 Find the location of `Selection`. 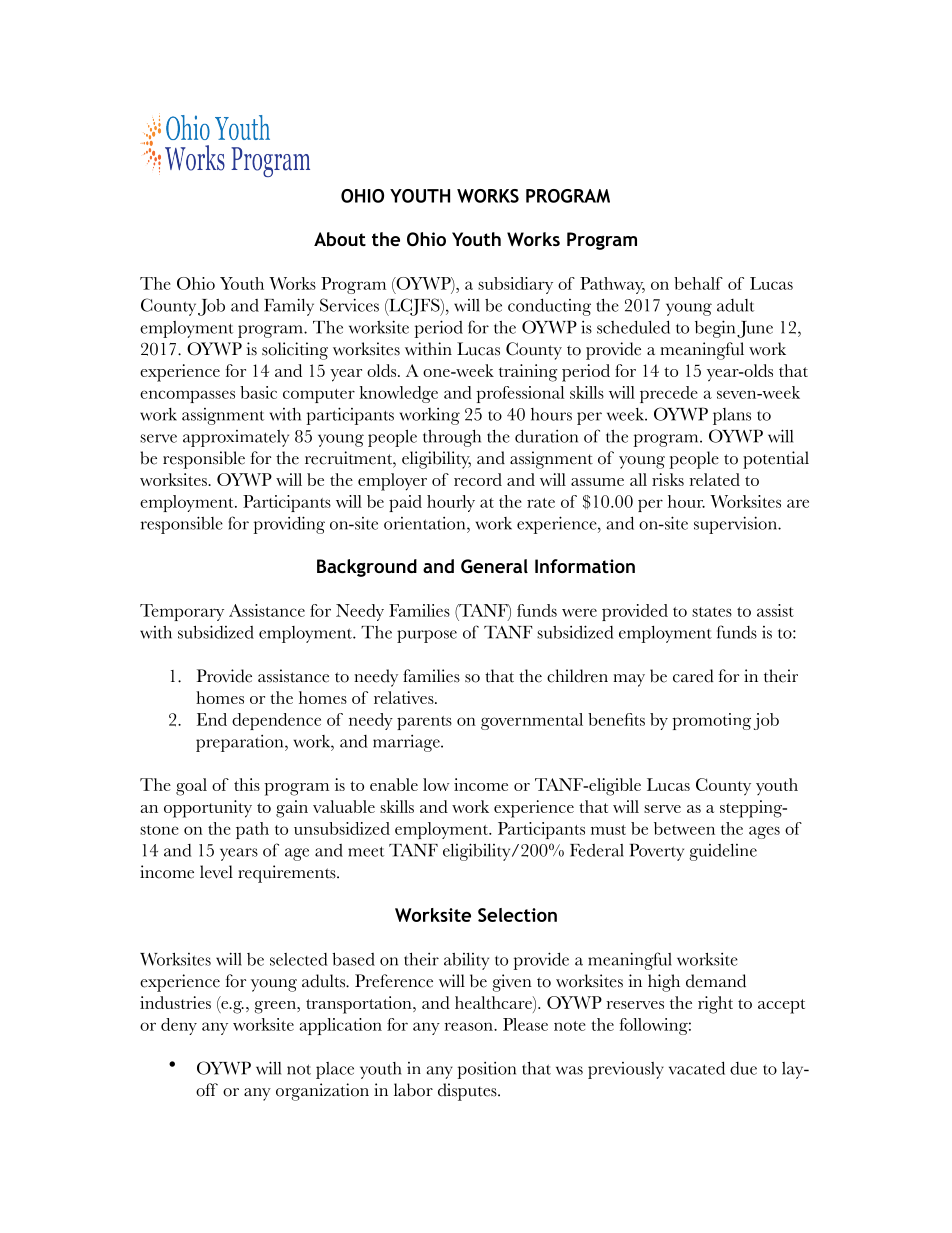

Selection is located at coordinates (517, 915).
